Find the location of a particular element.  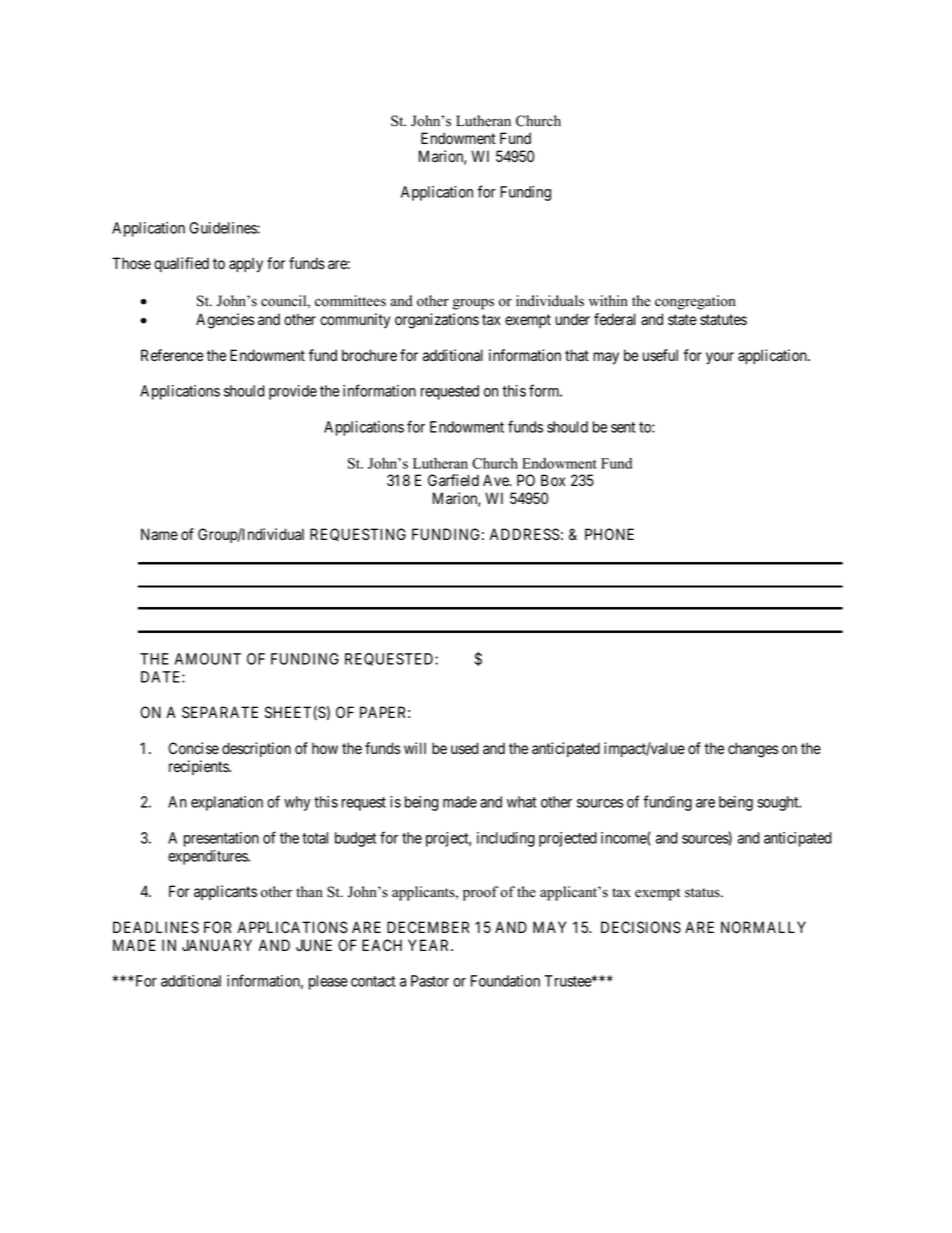

PHONE is located at coordinates (609, 534).
